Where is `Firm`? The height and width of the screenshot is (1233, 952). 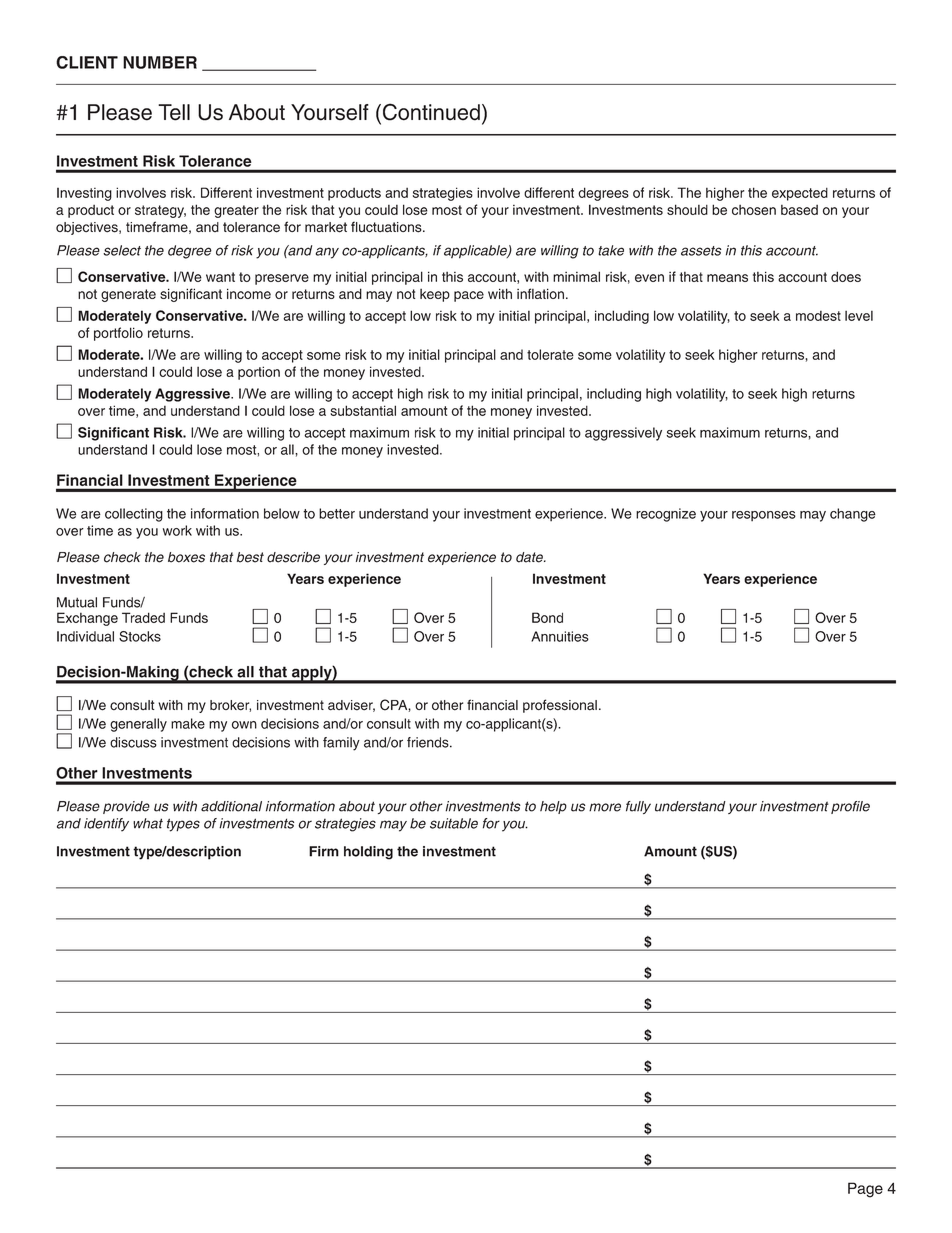 Firm is located at coordinates (324, 851).
